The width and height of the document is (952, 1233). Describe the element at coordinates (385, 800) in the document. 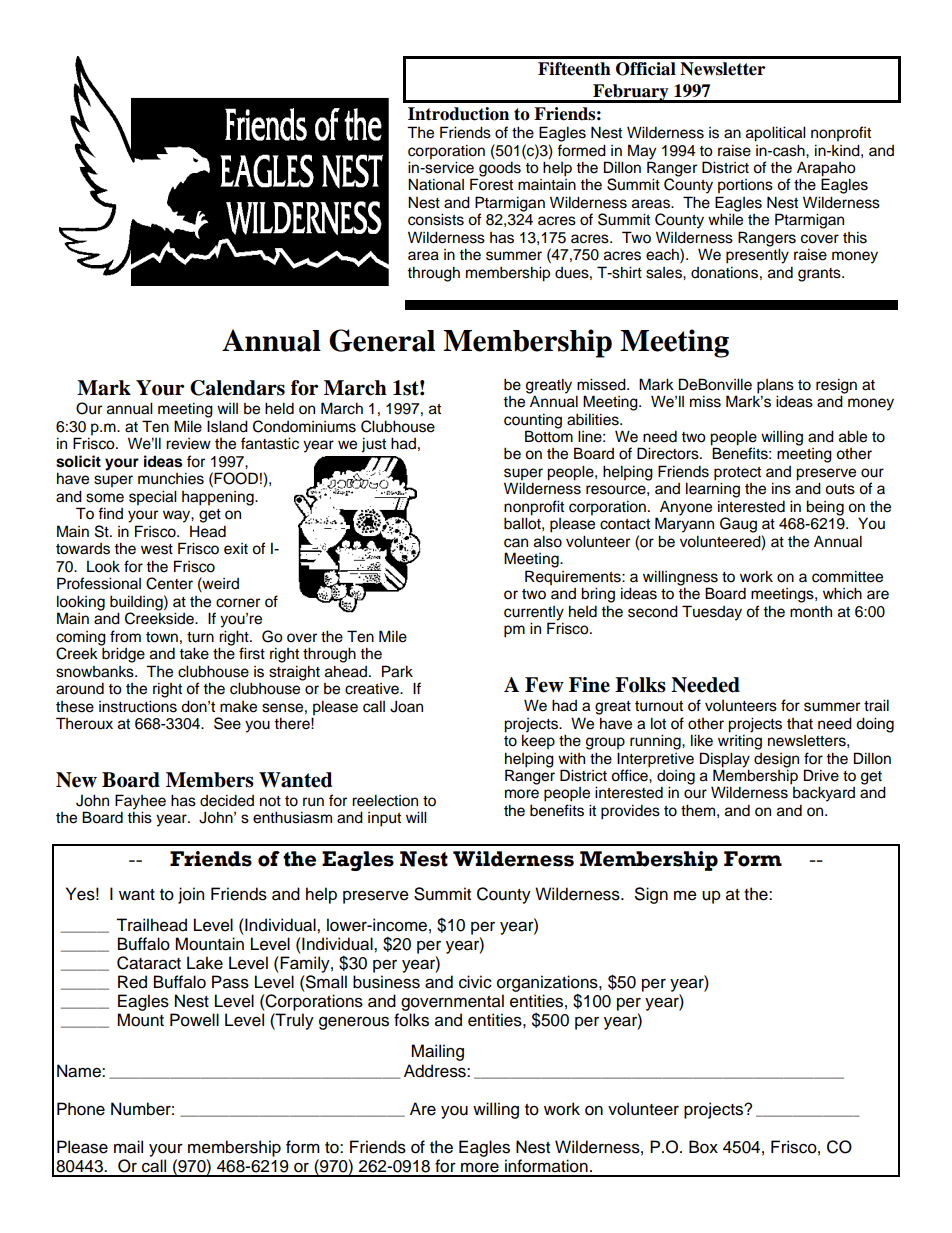

I see `reelection` at that location.
